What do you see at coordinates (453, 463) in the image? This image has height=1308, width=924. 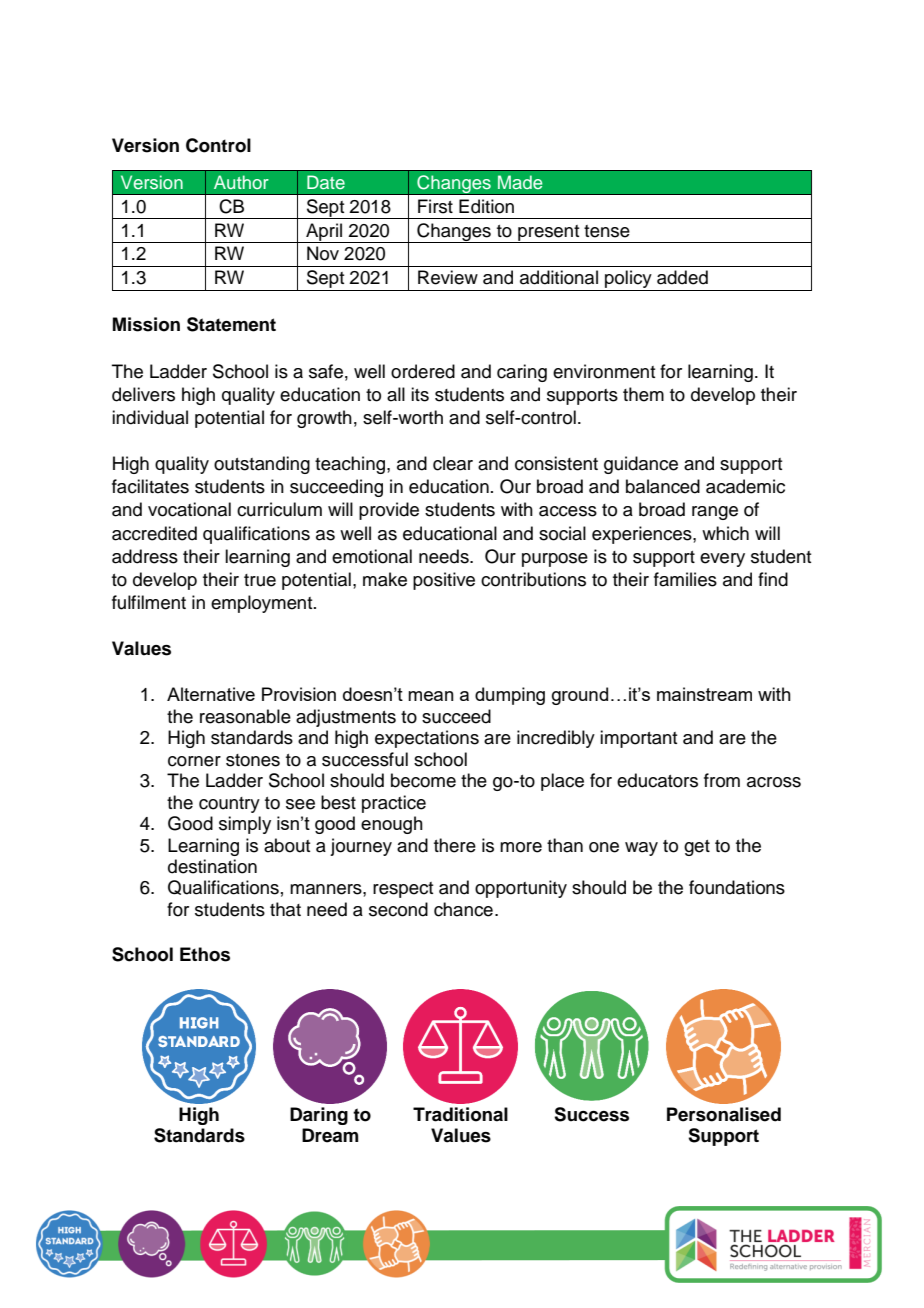 I see `clear` at bounding box center [453, 463].
